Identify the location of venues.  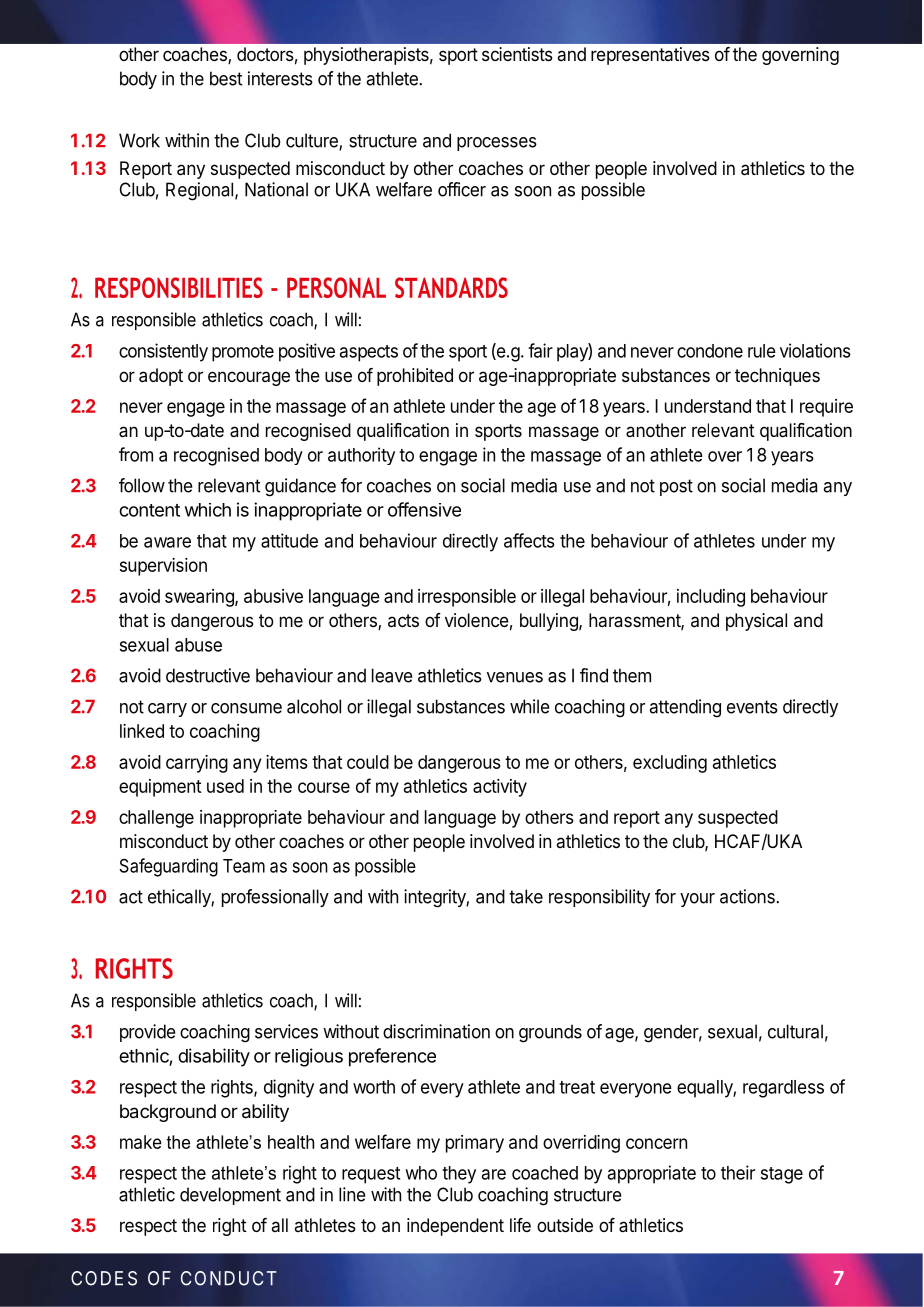
(515, 677).
